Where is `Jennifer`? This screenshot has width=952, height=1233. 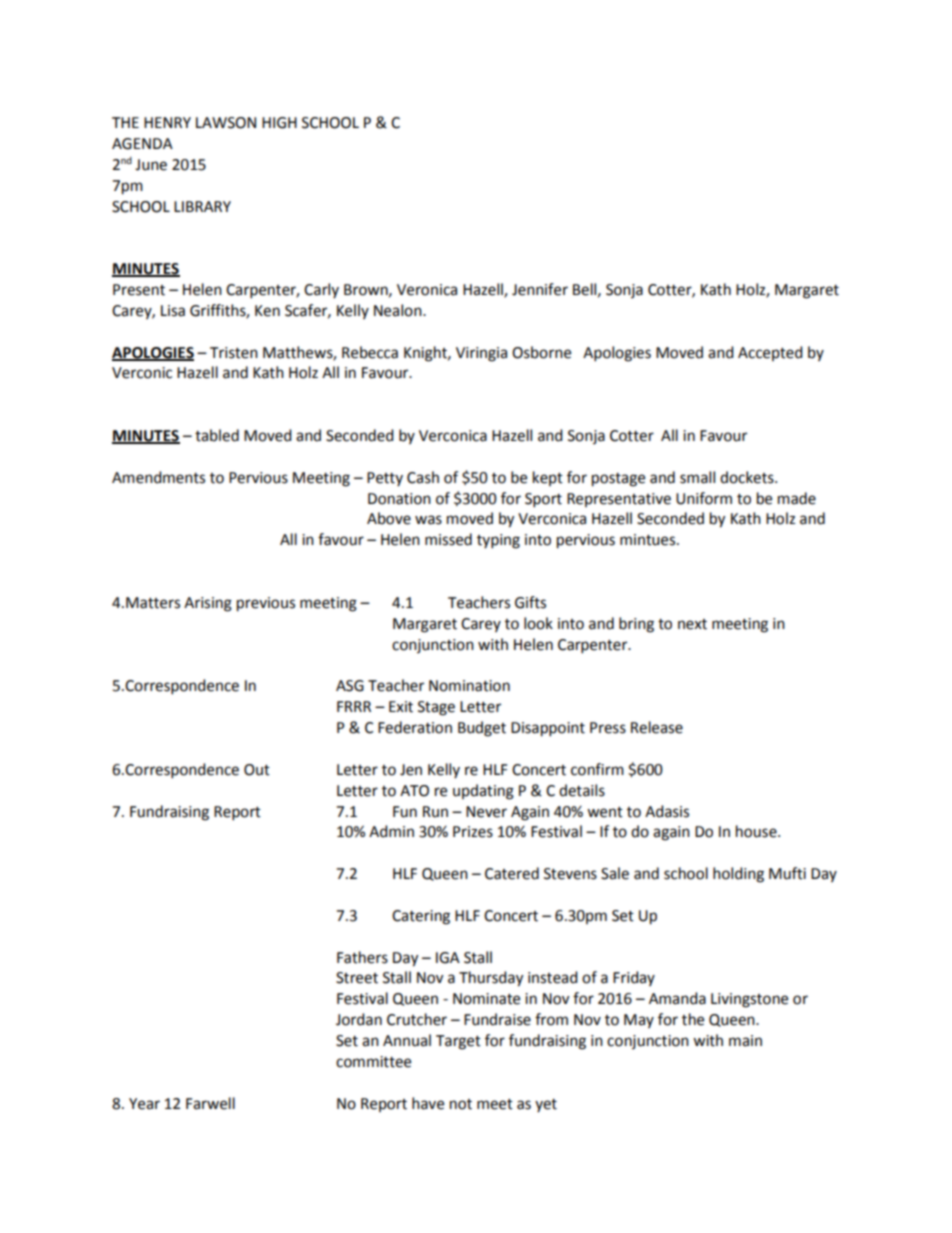 Jennifer is located at coordinates (540, 289).
